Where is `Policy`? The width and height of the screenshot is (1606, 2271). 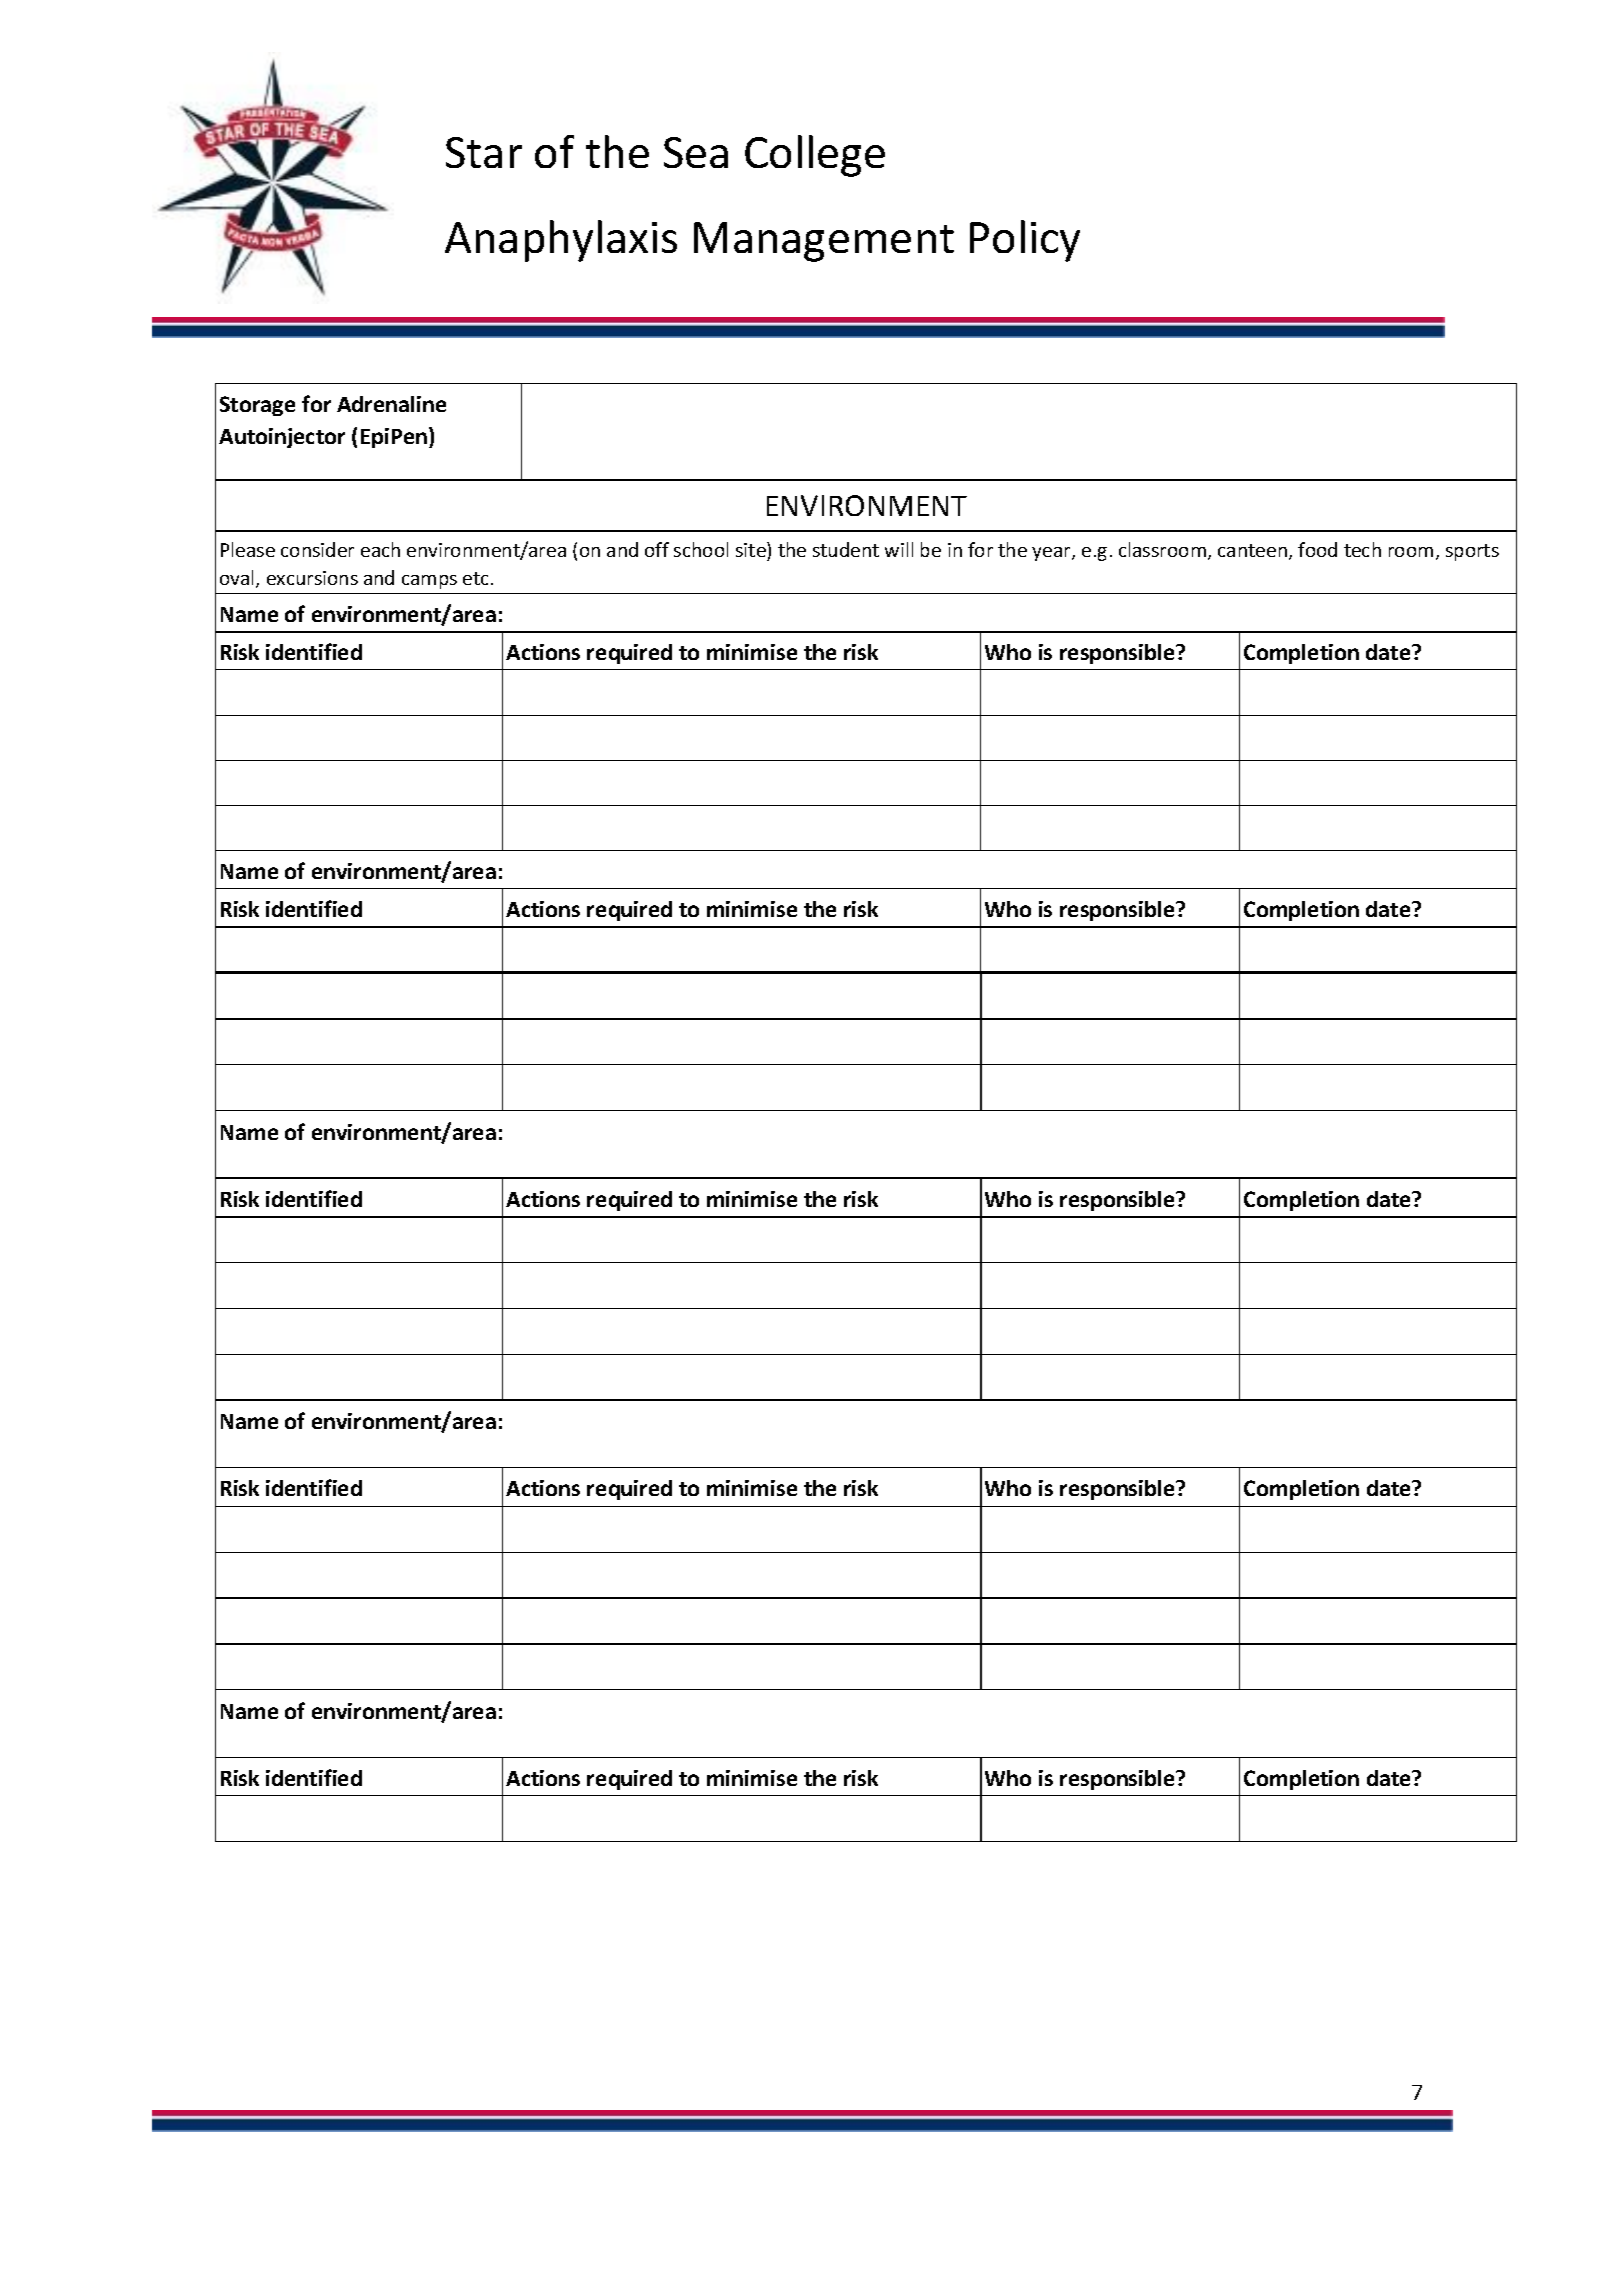
Policy is located at coordinates (1025, 241).
